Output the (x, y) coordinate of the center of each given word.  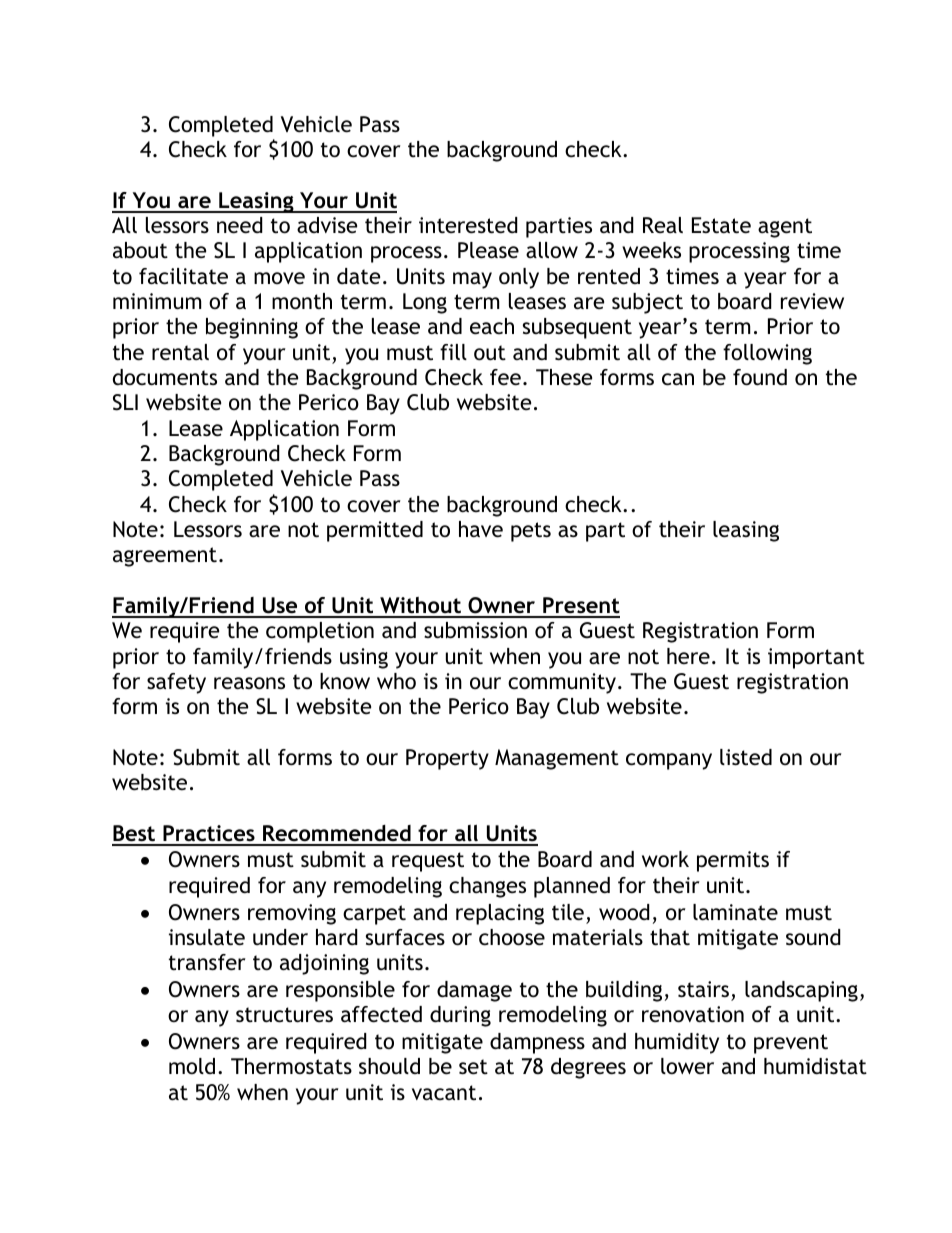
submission (475, 630)
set (473, 1067)
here (688, 656)
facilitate (183, 276)
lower (687, 1066)
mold (192, 1066)
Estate (721, 225)
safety (176, 683)
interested (468, 225)
